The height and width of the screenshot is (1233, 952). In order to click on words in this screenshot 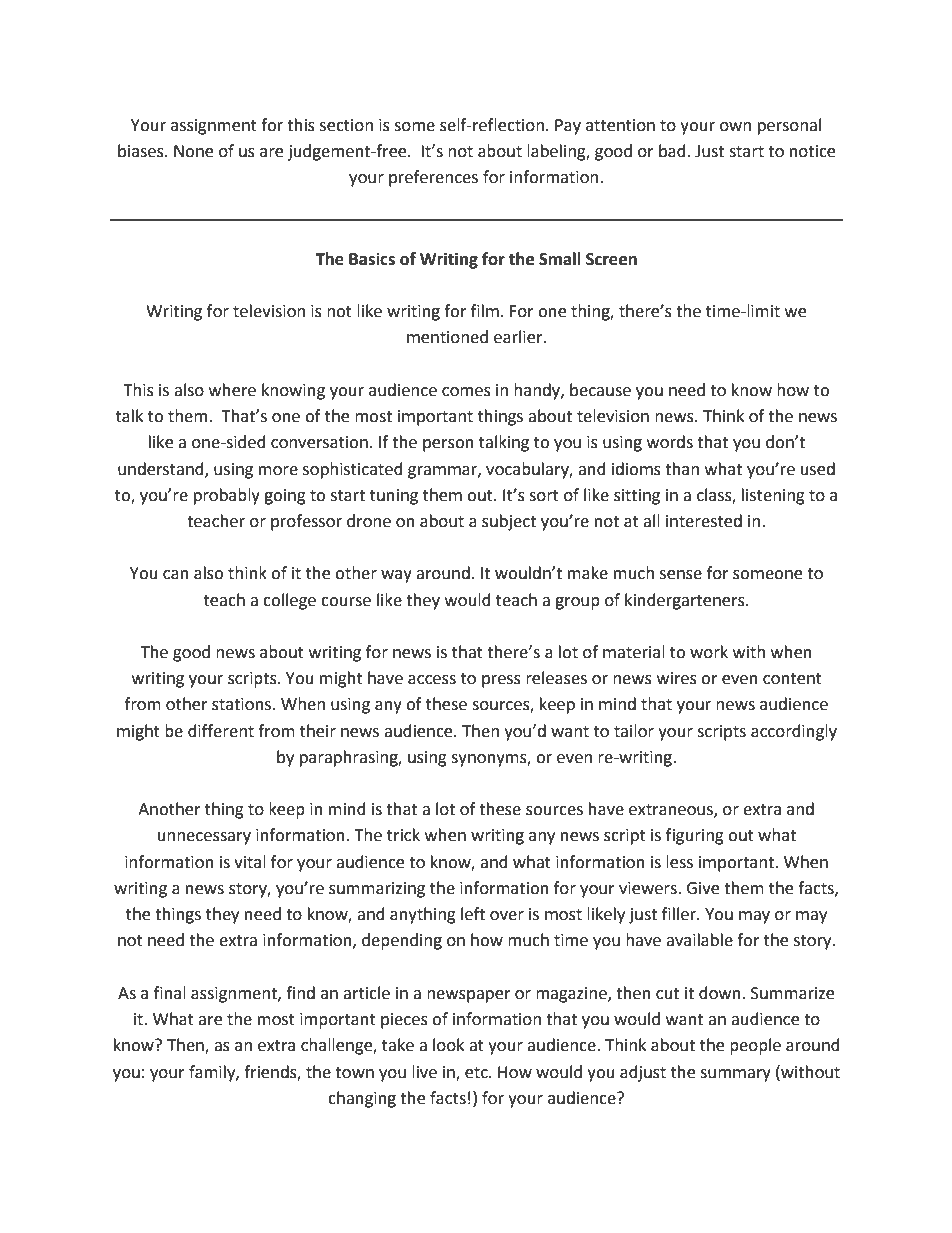, I will do `click(670, 442)`.
